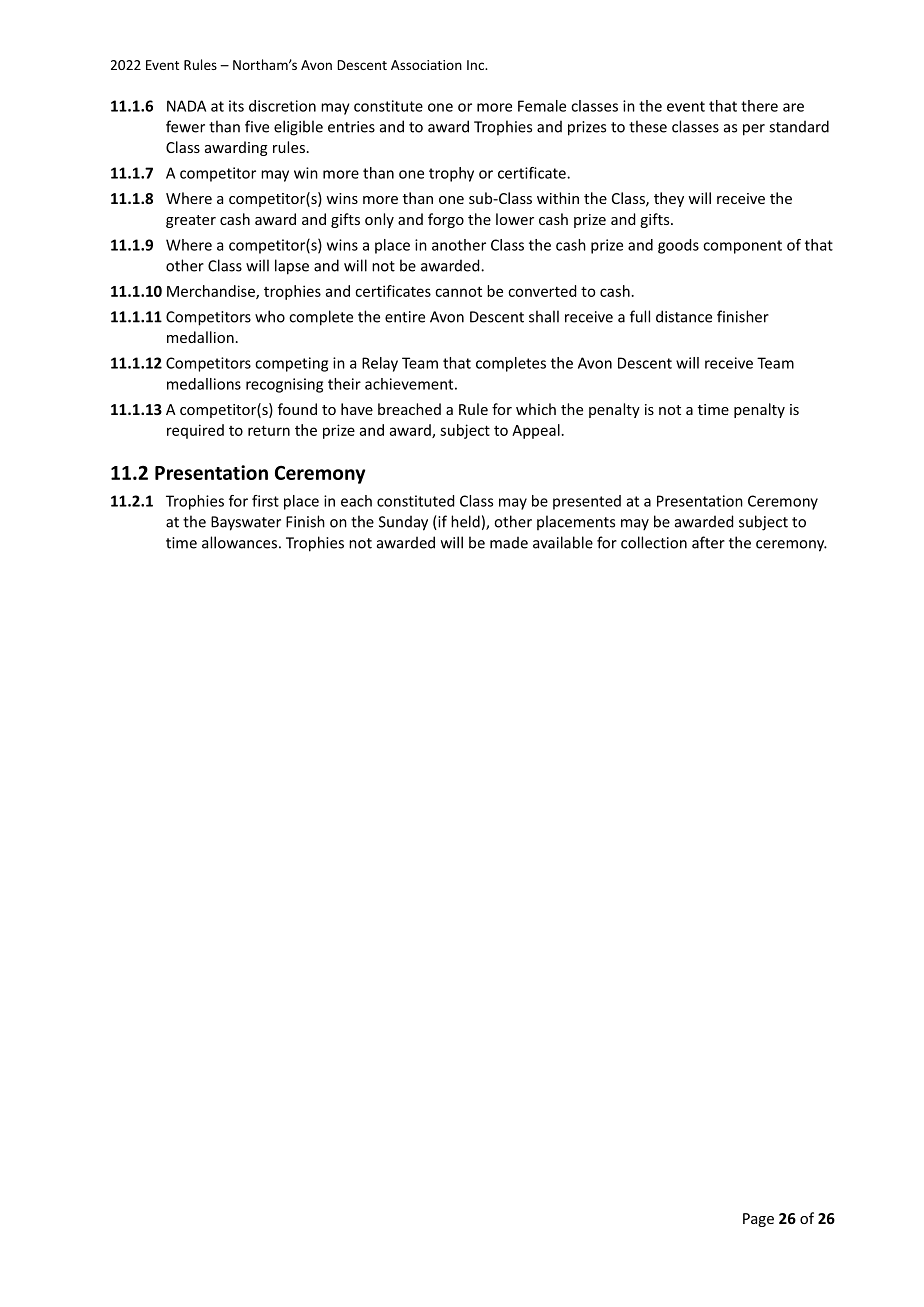  Describe the element at coordinates (536, 431) in the image. I see `Appeal` at that location.
